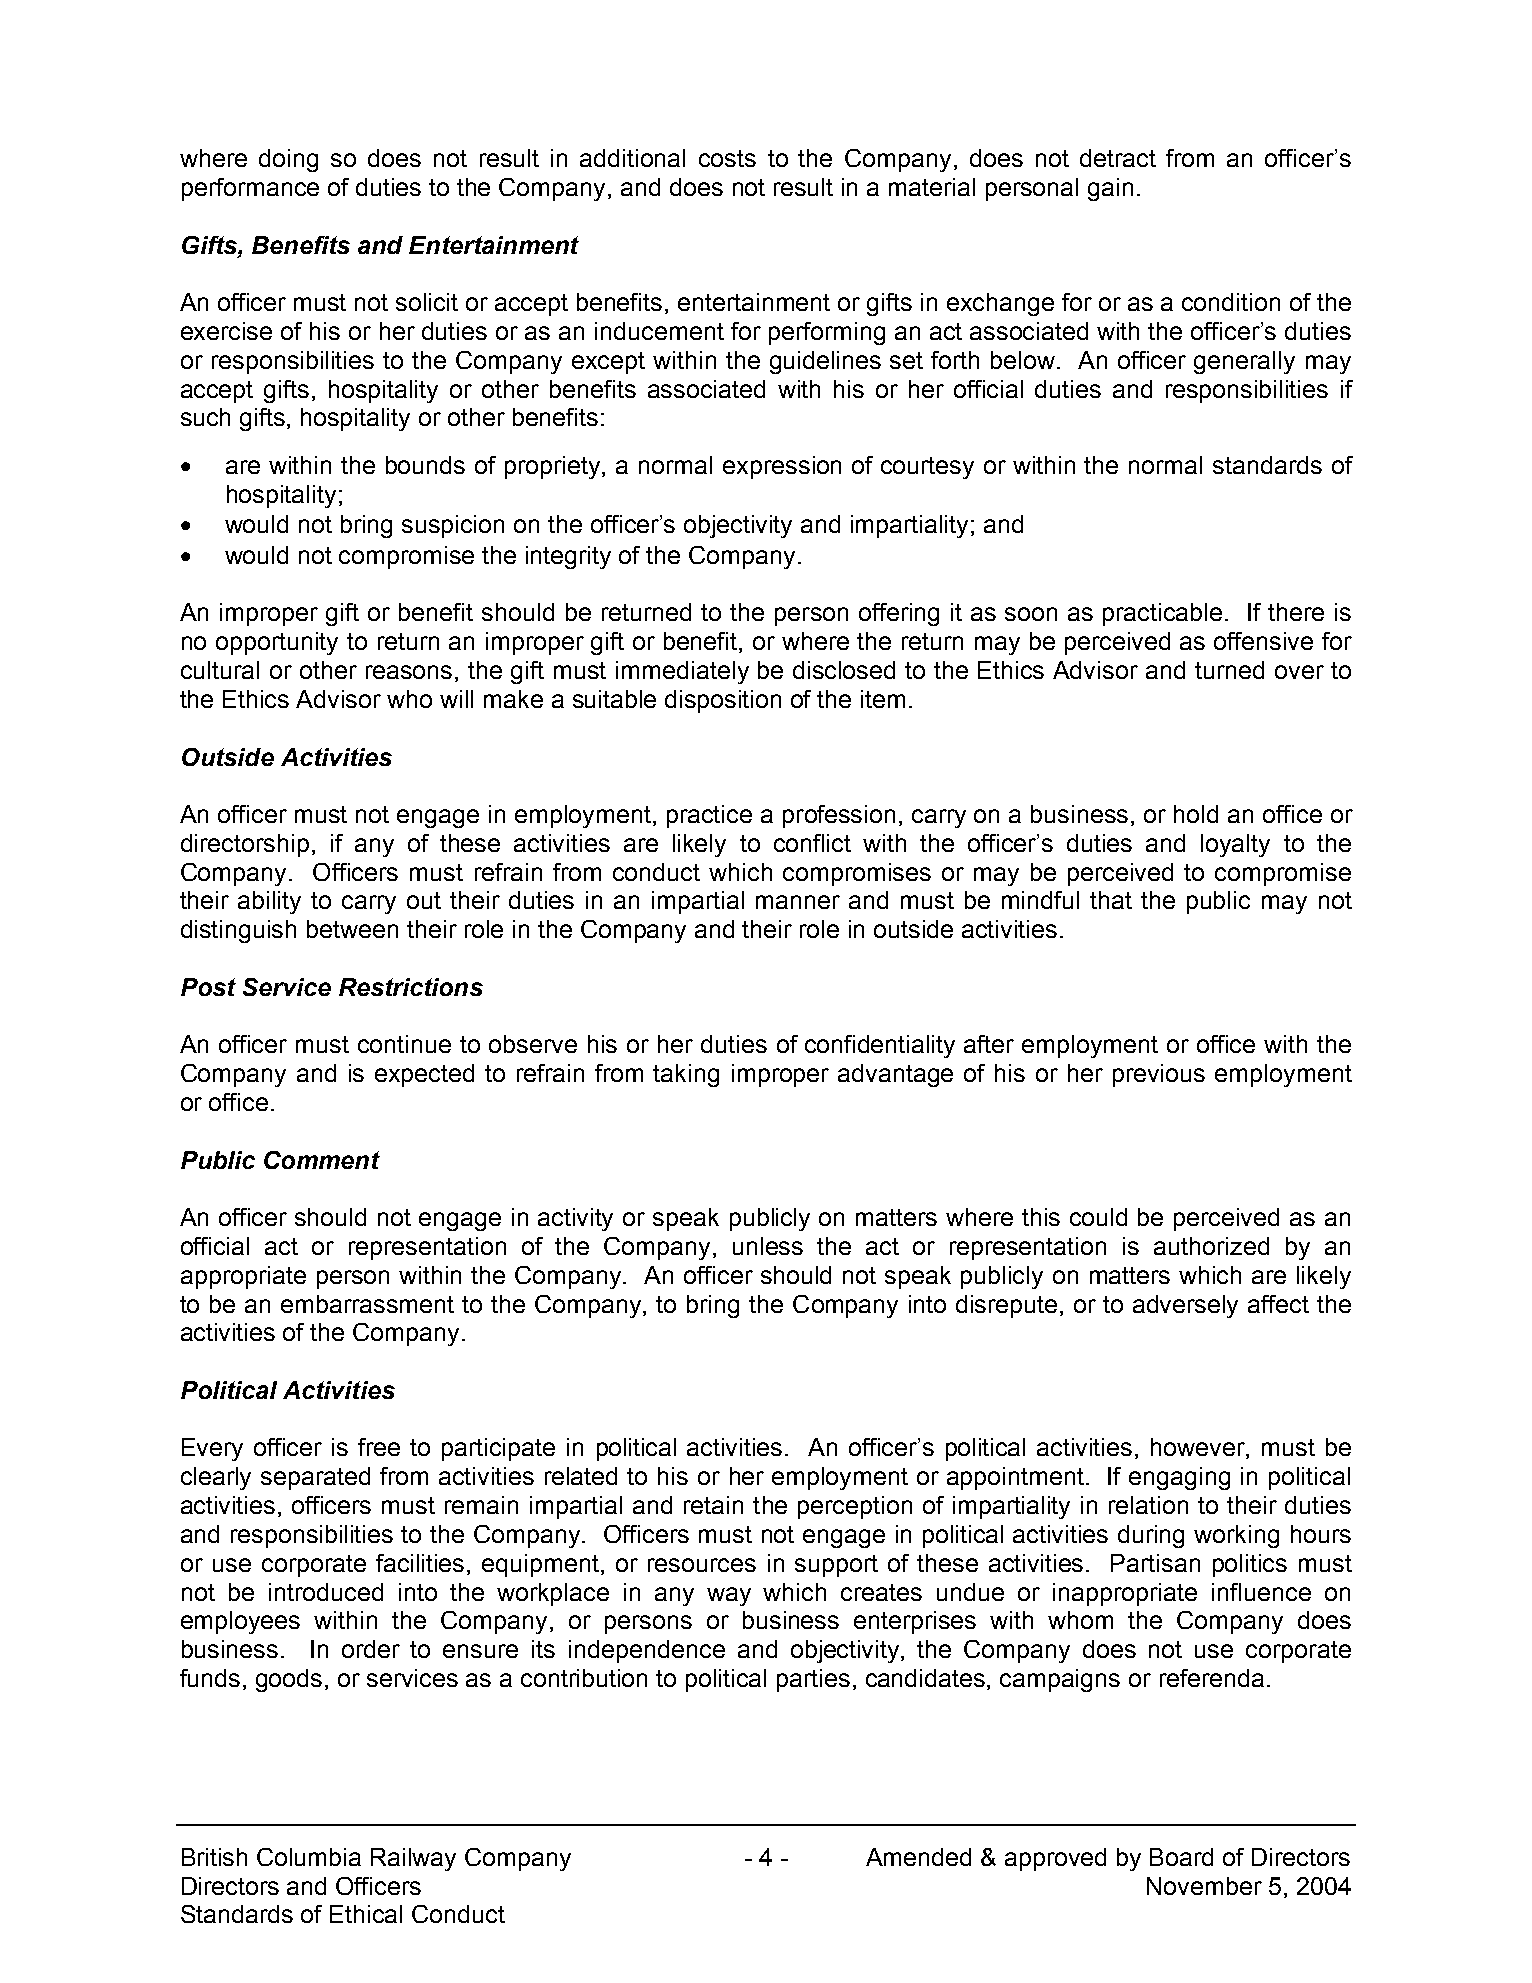 Image resolution: width=1532 pixels, height=1983 pixels. I want to click on doing, so click(288, 160).
